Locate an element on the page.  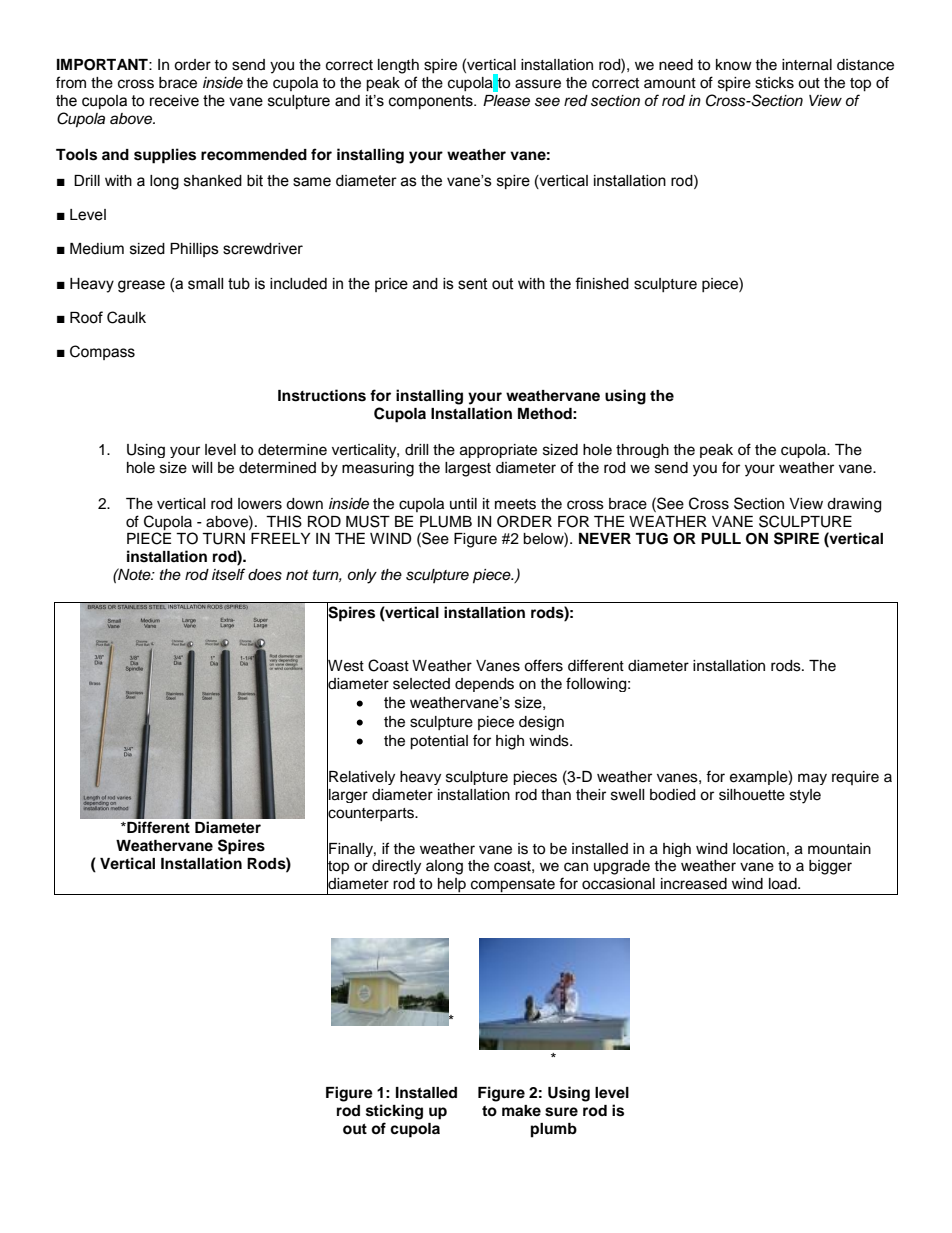
receive is located at coordinates (174, 101).
